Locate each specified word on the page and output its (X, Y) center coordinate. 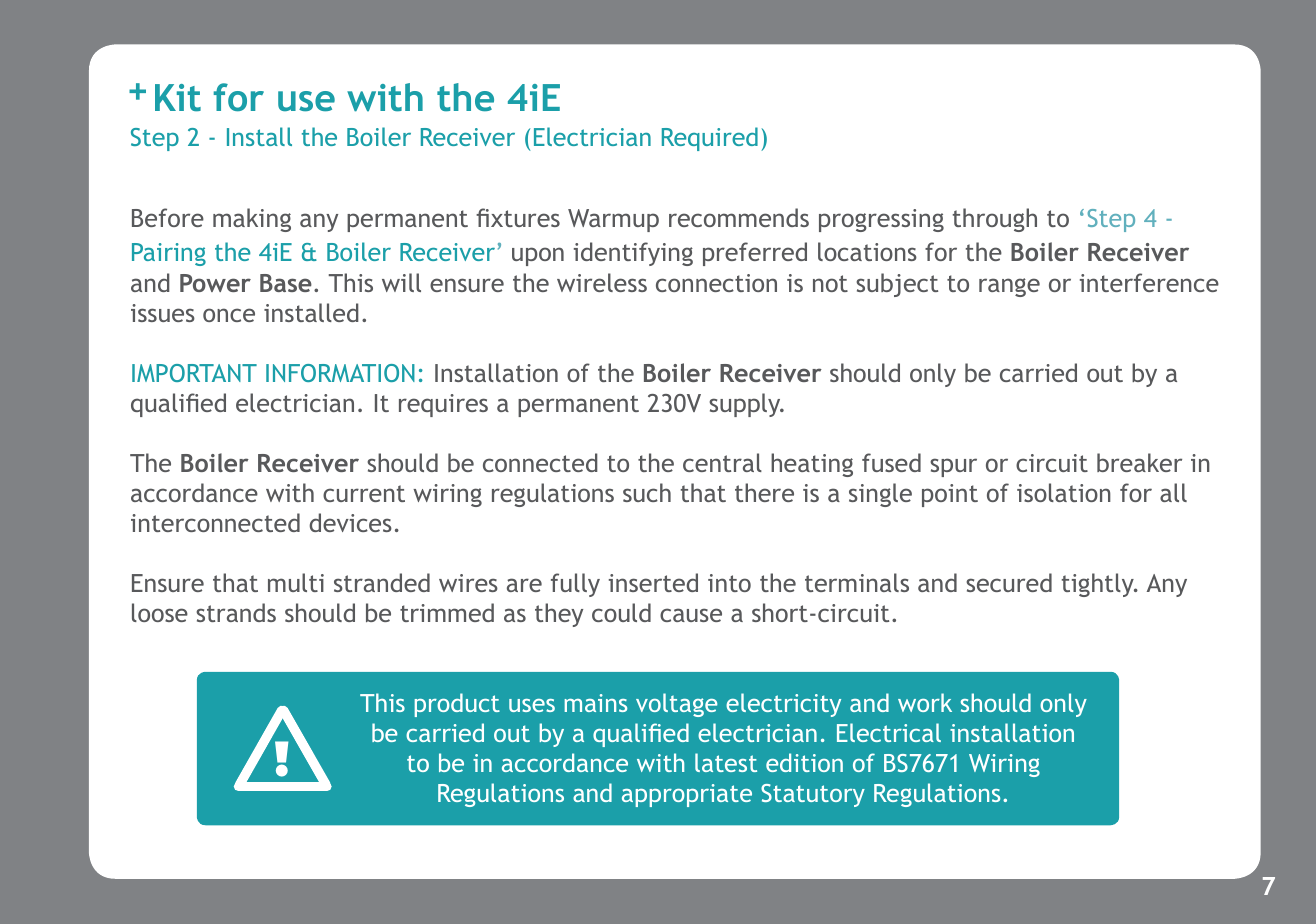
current (364, 493)
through (995, 220)
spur (953, 467)
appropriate (687, 795)
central (722, 462)
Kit (178, 98)
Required (710, 139)
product (457, 705)
